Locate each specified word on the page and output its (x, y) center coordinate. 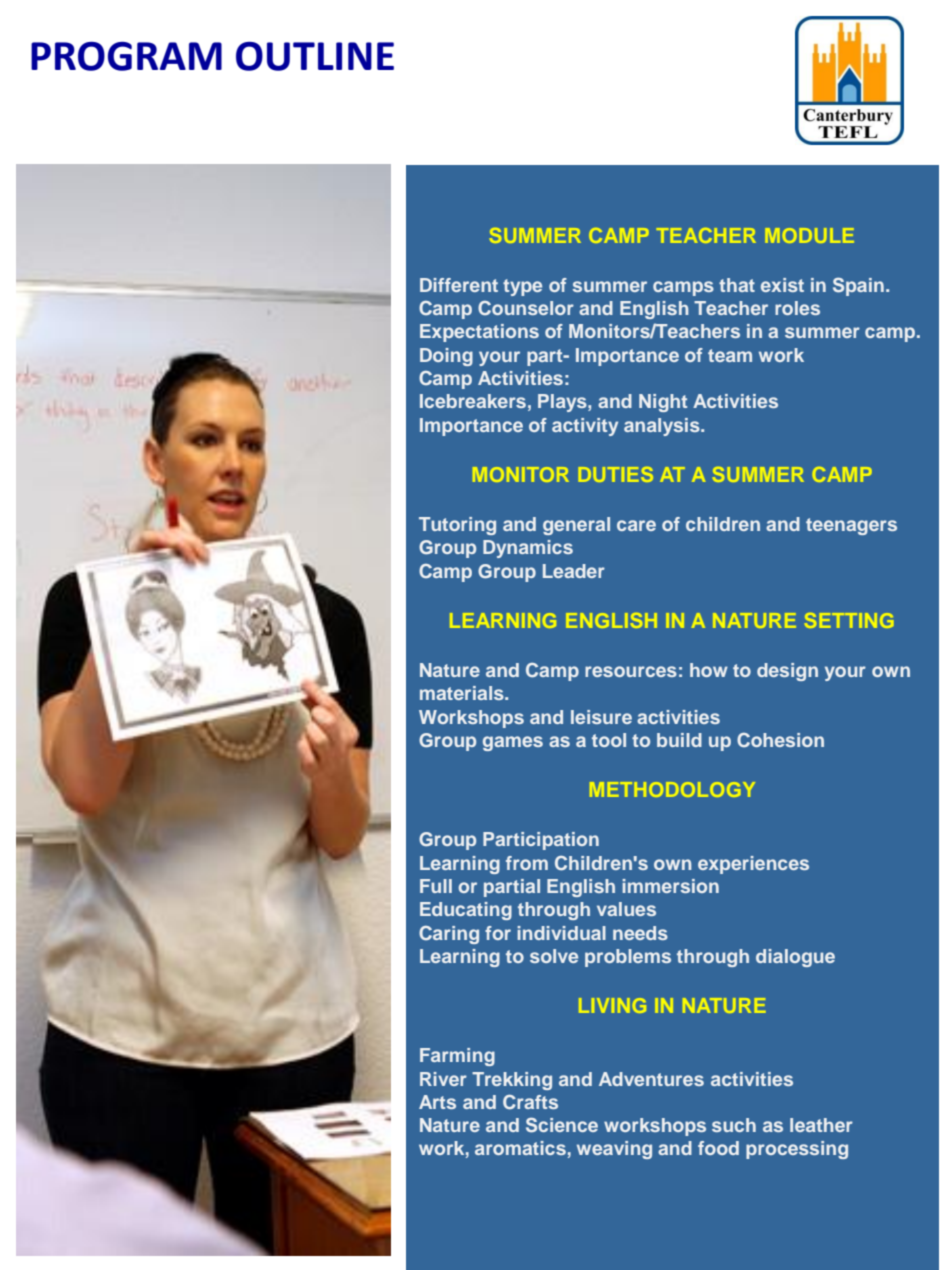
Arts (437, 1102)
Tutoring (457, 526)
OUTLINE (315, 56)
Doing (446, 357)
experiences (753, 865)
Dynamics (528, 549)
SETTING (849, 620)
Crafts (530, 1102)
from (527, 863)
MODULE (809, 235)
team (730, 355)
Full (436, 886)
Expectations (479, 333)
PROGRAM (126, 56)
